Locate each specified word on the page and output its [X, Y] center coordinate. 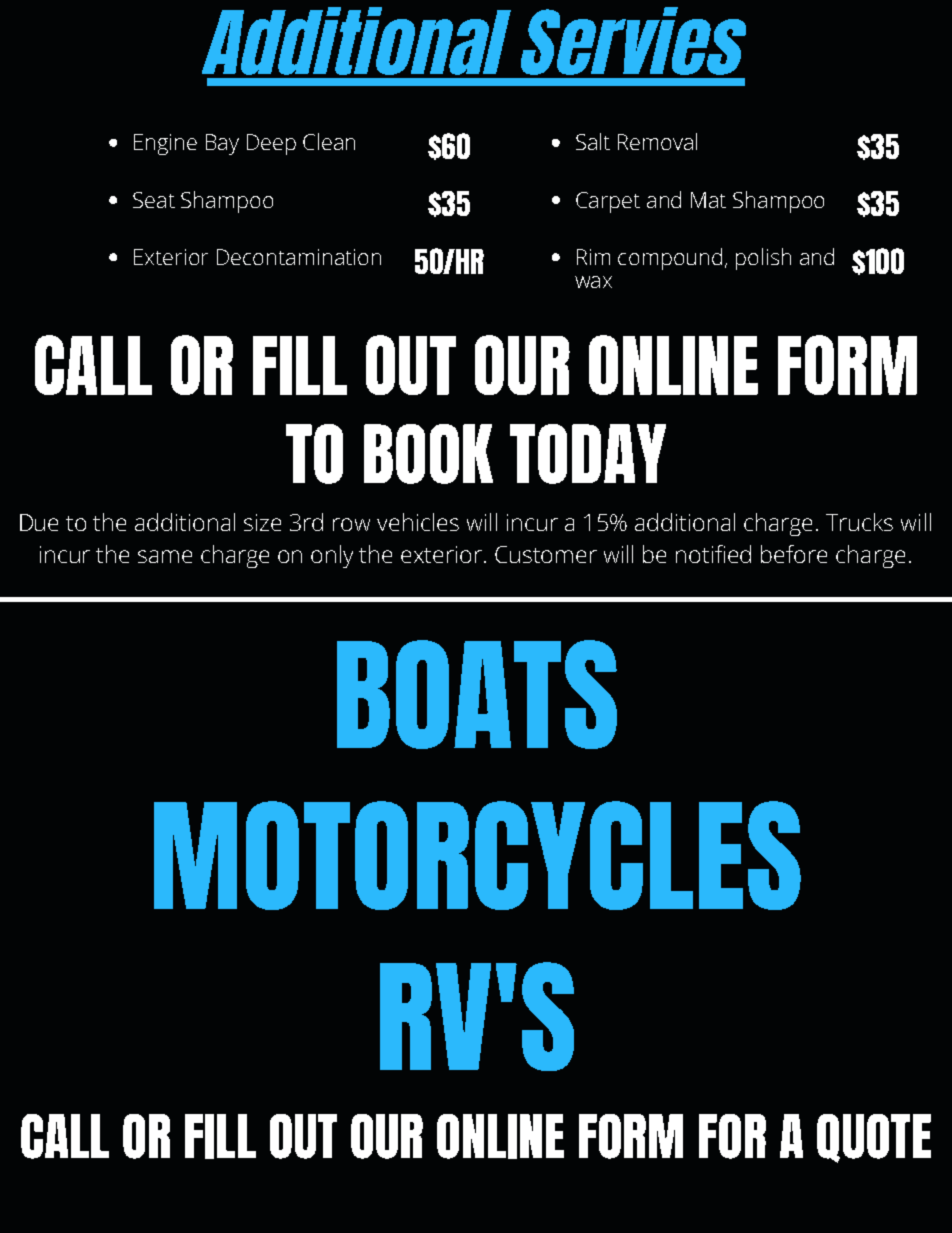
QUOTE [874, 1138]
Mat [708, 200]
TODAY [588, 454]
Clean [329, 141]
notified [713, 554]
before [794, 554]
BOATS [477, 694]
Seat [154, 200]
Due [39, 522]
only [332, 556]
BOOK [428, 454]
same [165, 556]
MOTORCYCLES [477, 855]
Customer [546, 554]
